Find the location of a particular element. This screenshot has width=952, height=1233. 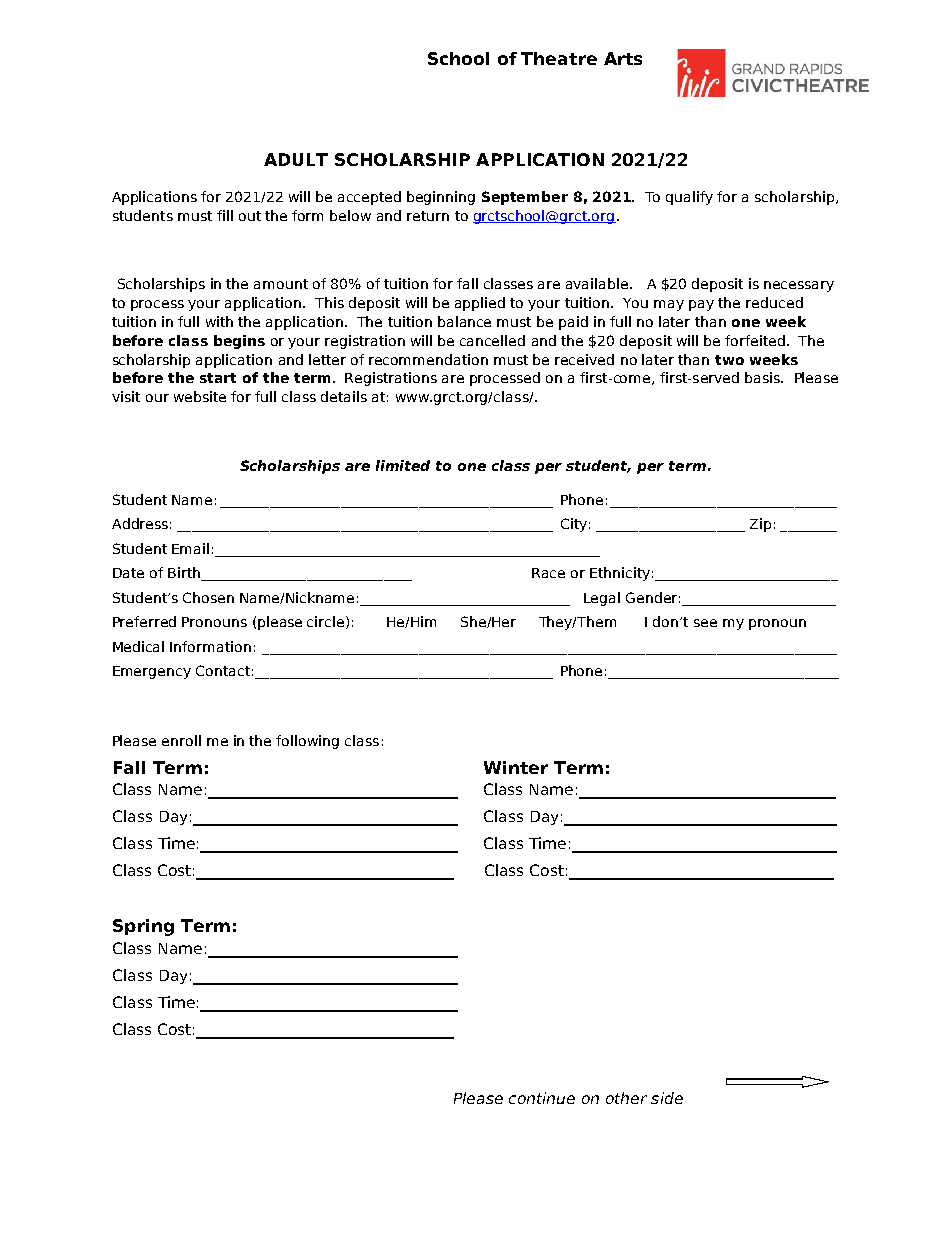

see is located at coordinates (705, 623).
